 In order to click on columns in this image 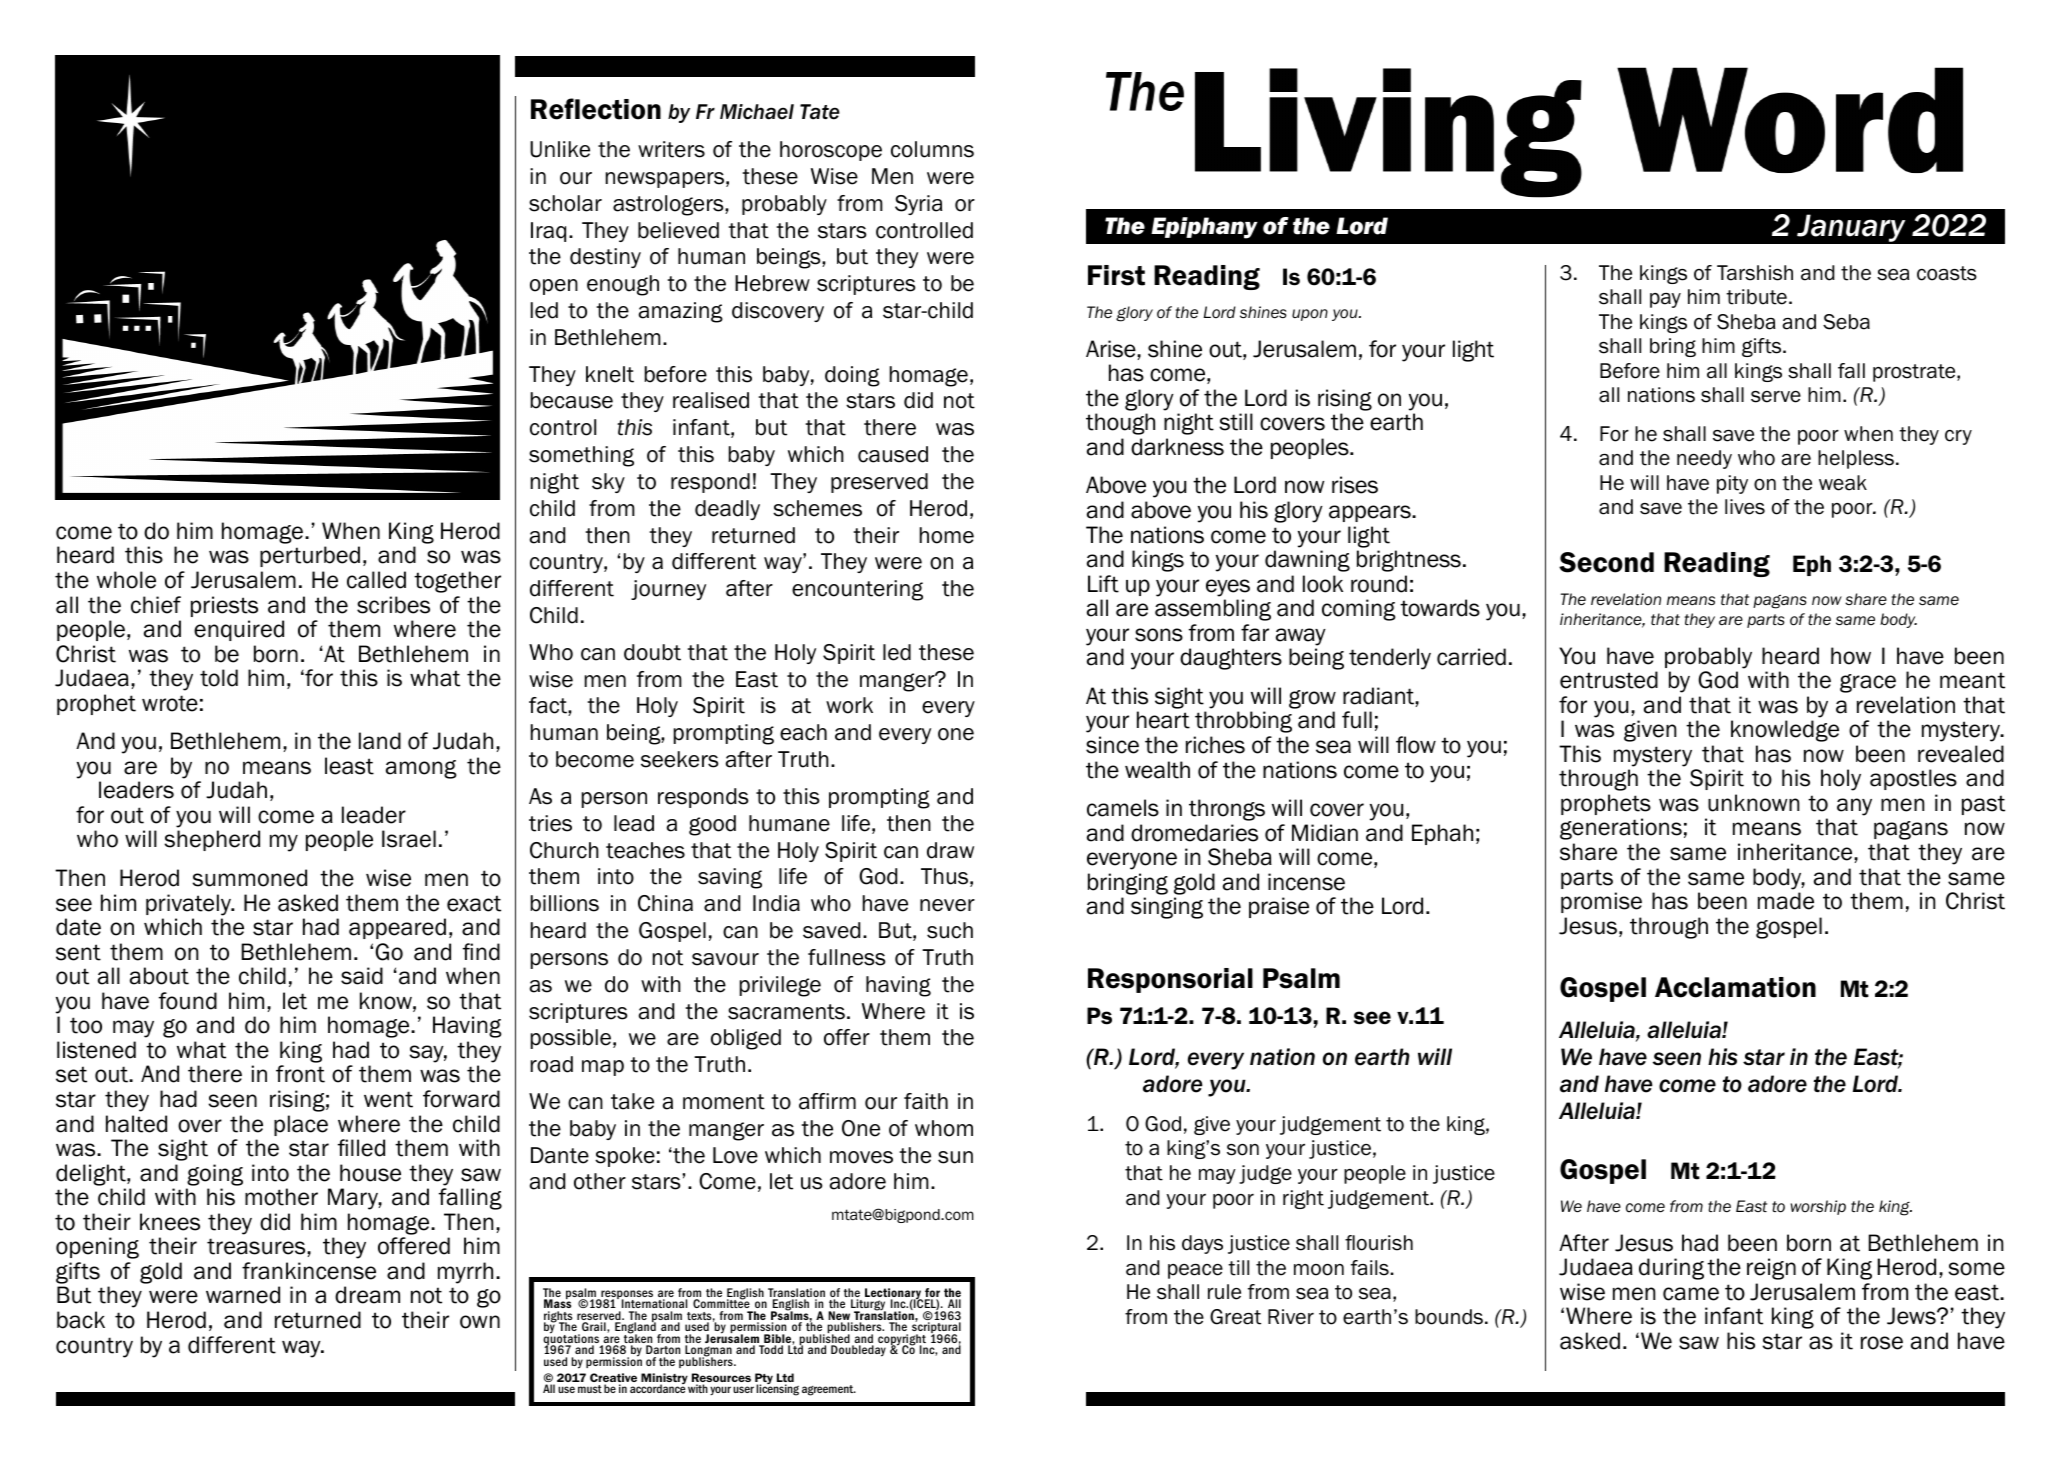, I will do `click(932, 149)`.
